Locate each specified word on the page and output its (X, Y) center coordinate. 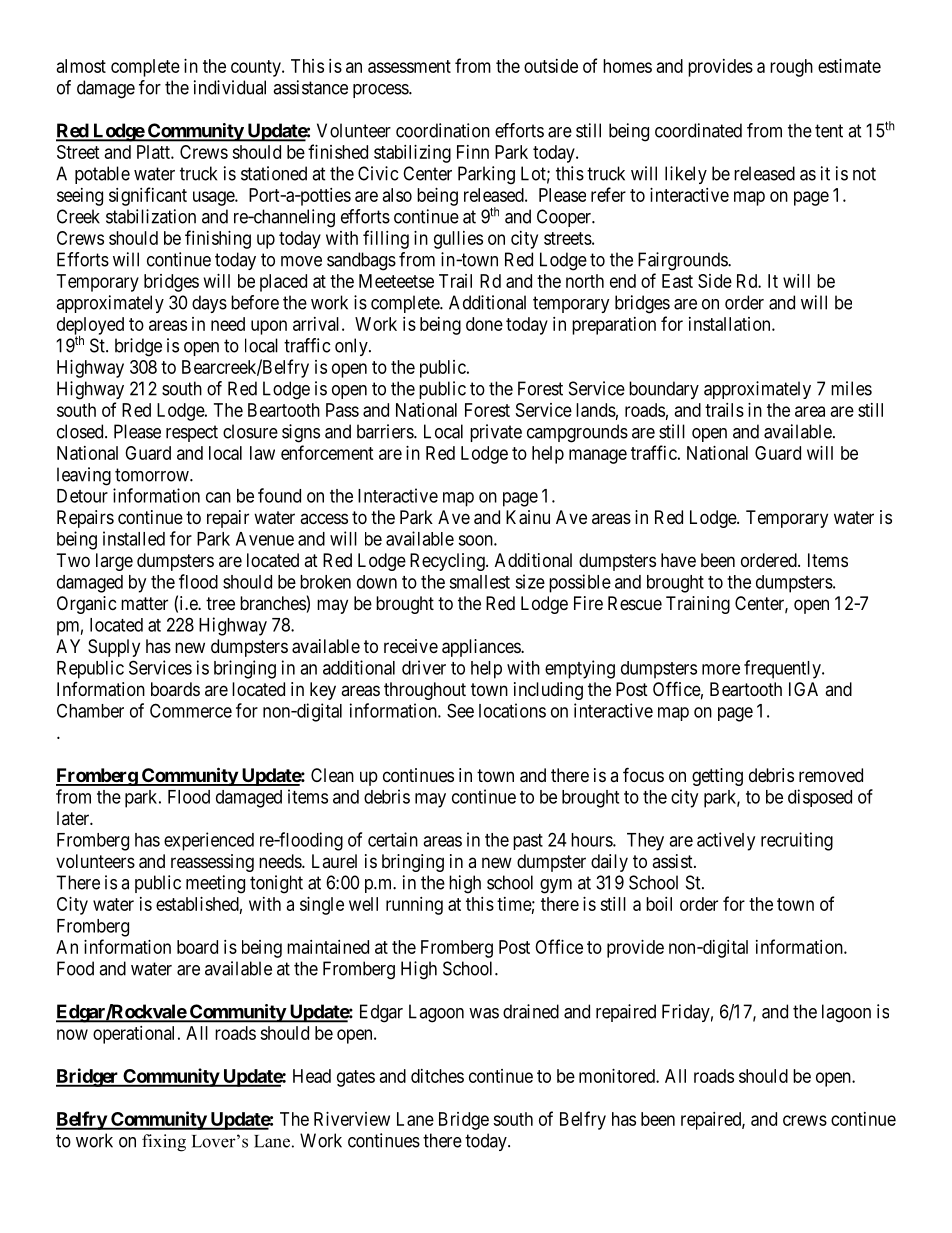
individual (230, 87)
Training (698, 605)
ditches (437, 1076)
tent (829, 131)
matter (144, 603)
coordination (443, 130)
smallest (479, 582)
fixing (164, 1143)
